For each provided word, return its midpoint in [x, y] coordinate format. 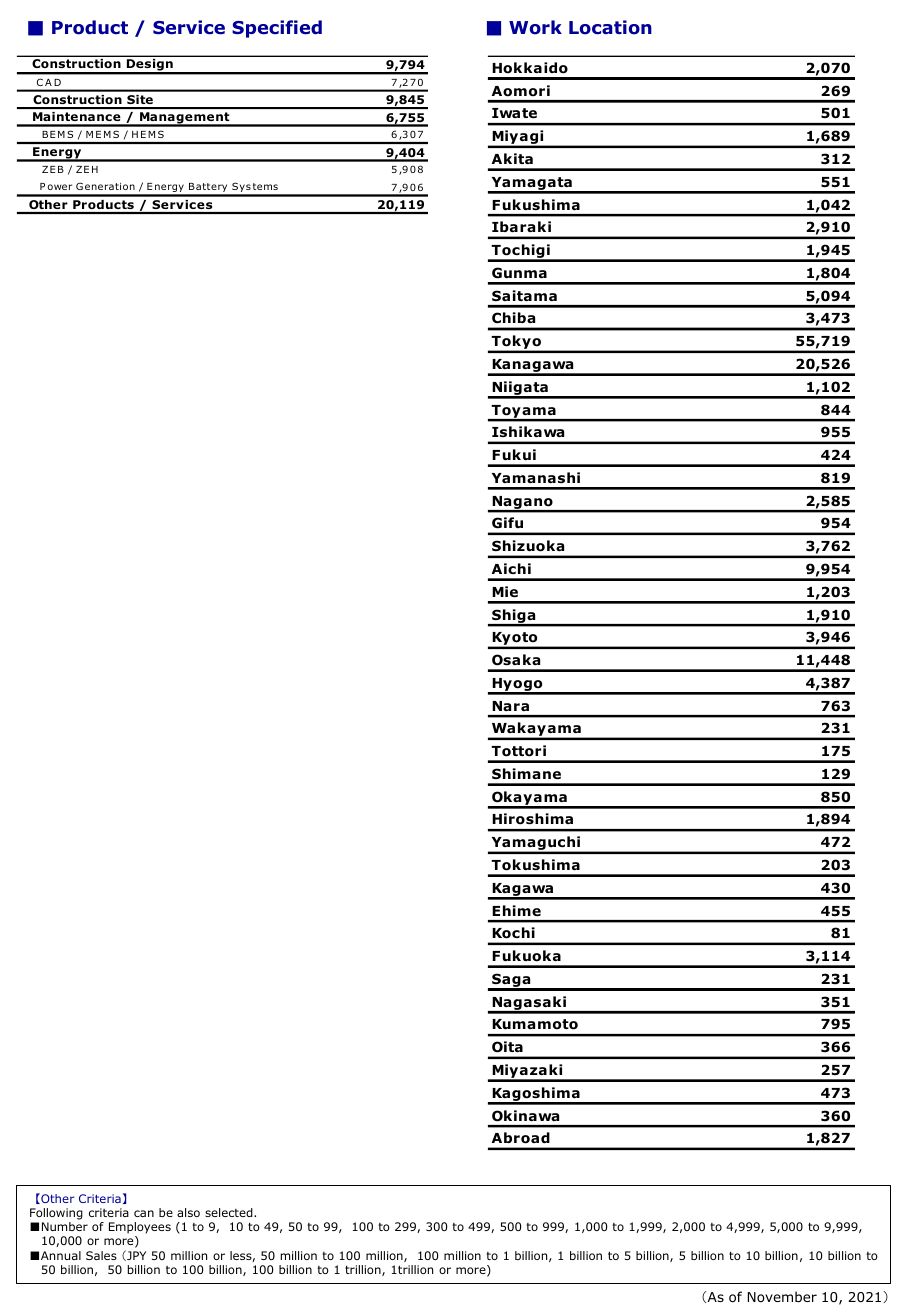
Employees [140, 1229]
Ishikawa [528, 431]
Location [610, 27]
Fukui [514, 454]
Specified [277, 29]
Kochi [514, 932]
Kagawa [522, 891]
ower [59, 187]
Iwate [514, 113]
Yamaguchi [536, 844]
